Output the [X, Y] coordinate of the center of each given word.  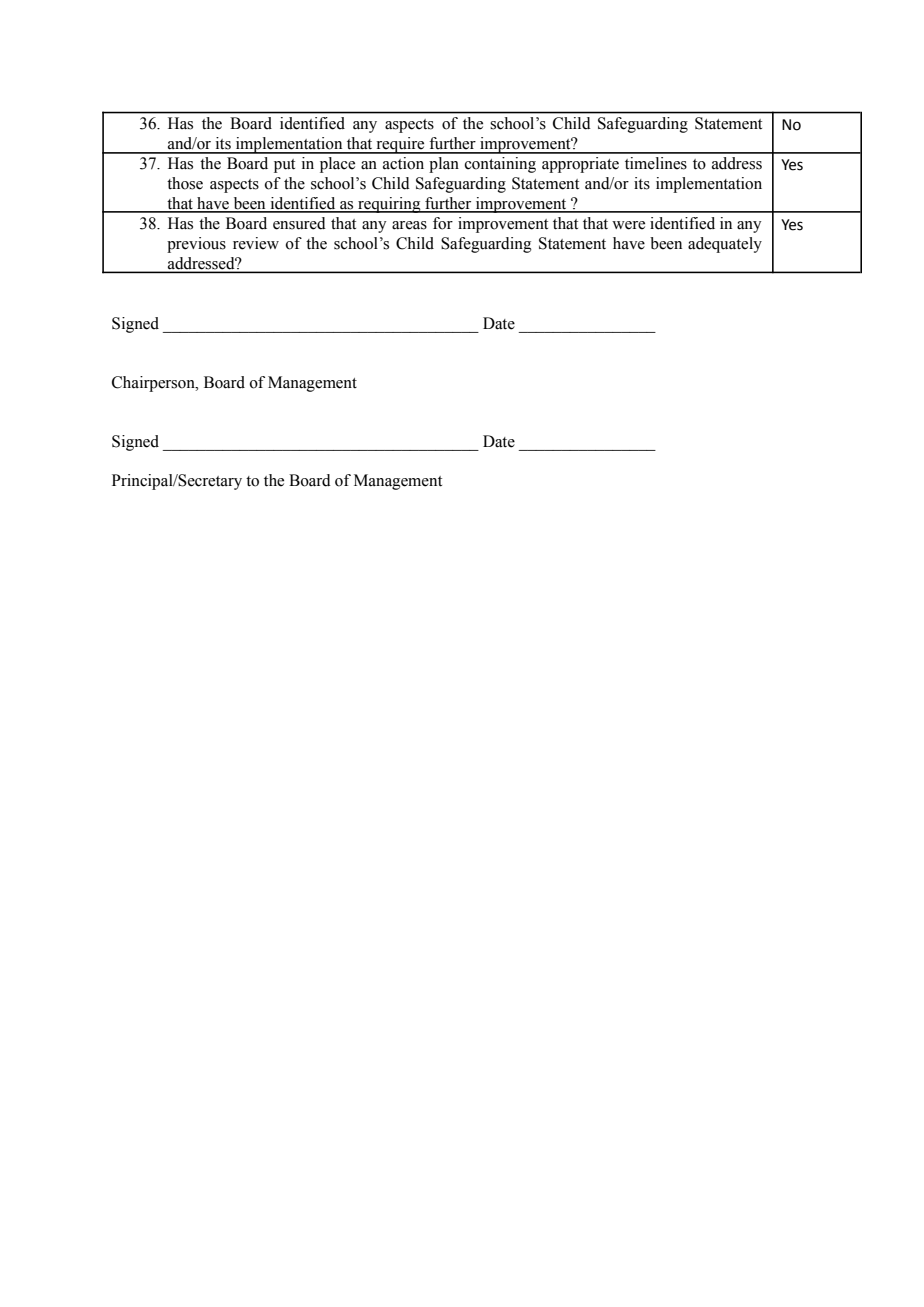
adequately [725, 245]
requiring [389, 205]
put [284, 166]
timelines [656, 163]
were [628, 225]
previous [196, 245]
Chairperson [154, 384]
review [256, 243]
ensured [299, 223]
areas [409, 225]
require [400, 145]
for [443, 223]
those [185, 183]
